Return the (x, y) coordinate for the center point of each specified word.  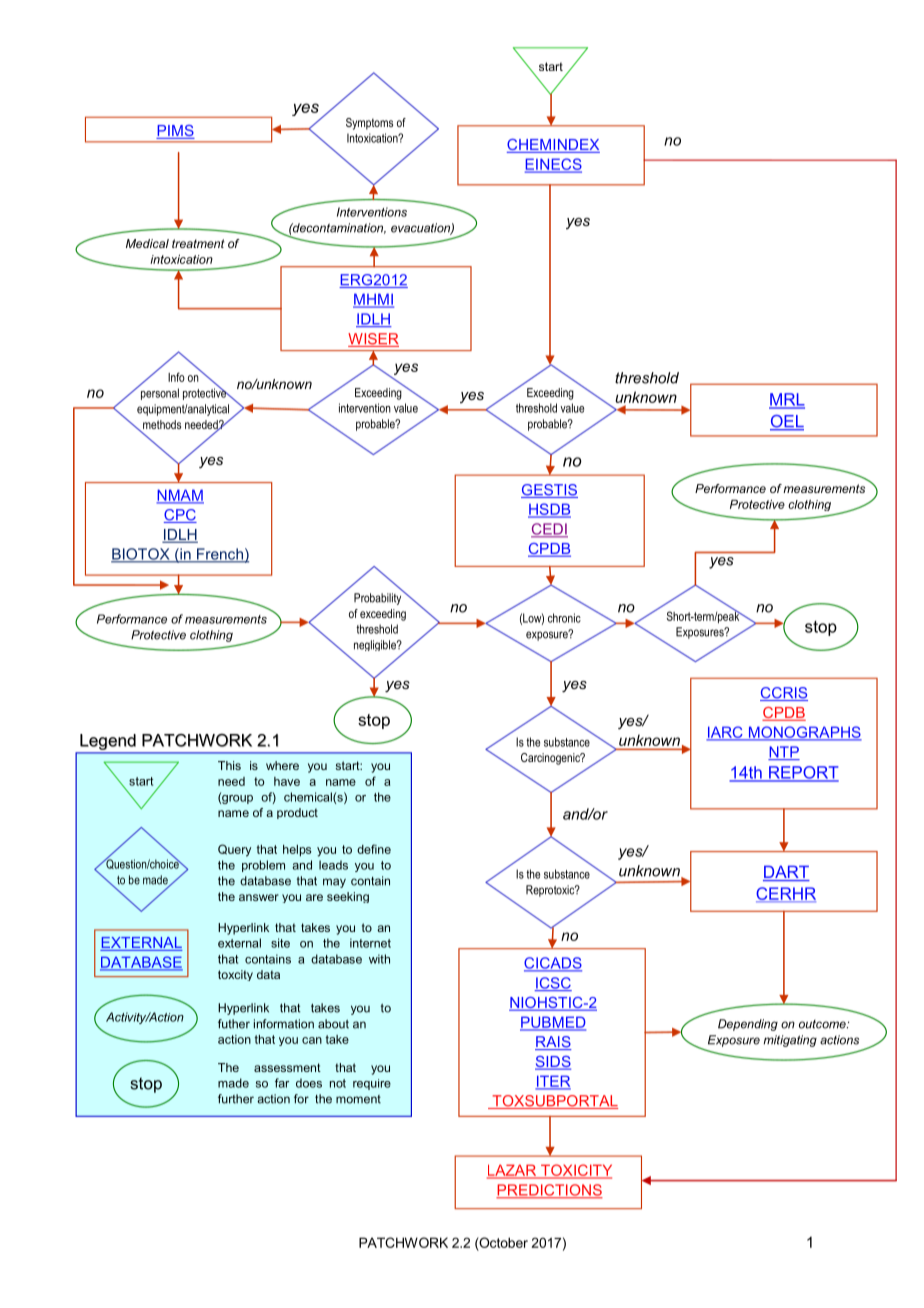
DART (786, 872)
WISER (373, 340)
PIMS (175, 132)
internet (370, 943)
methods (161, 426)
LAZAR (513, 1171)
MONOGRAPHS (804, 733)
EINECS (553, 165)
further (236, 1099)
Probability (379, 598)
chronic (564, 618)
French (220, 555)
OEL (787, 422)
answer (259, 897)
